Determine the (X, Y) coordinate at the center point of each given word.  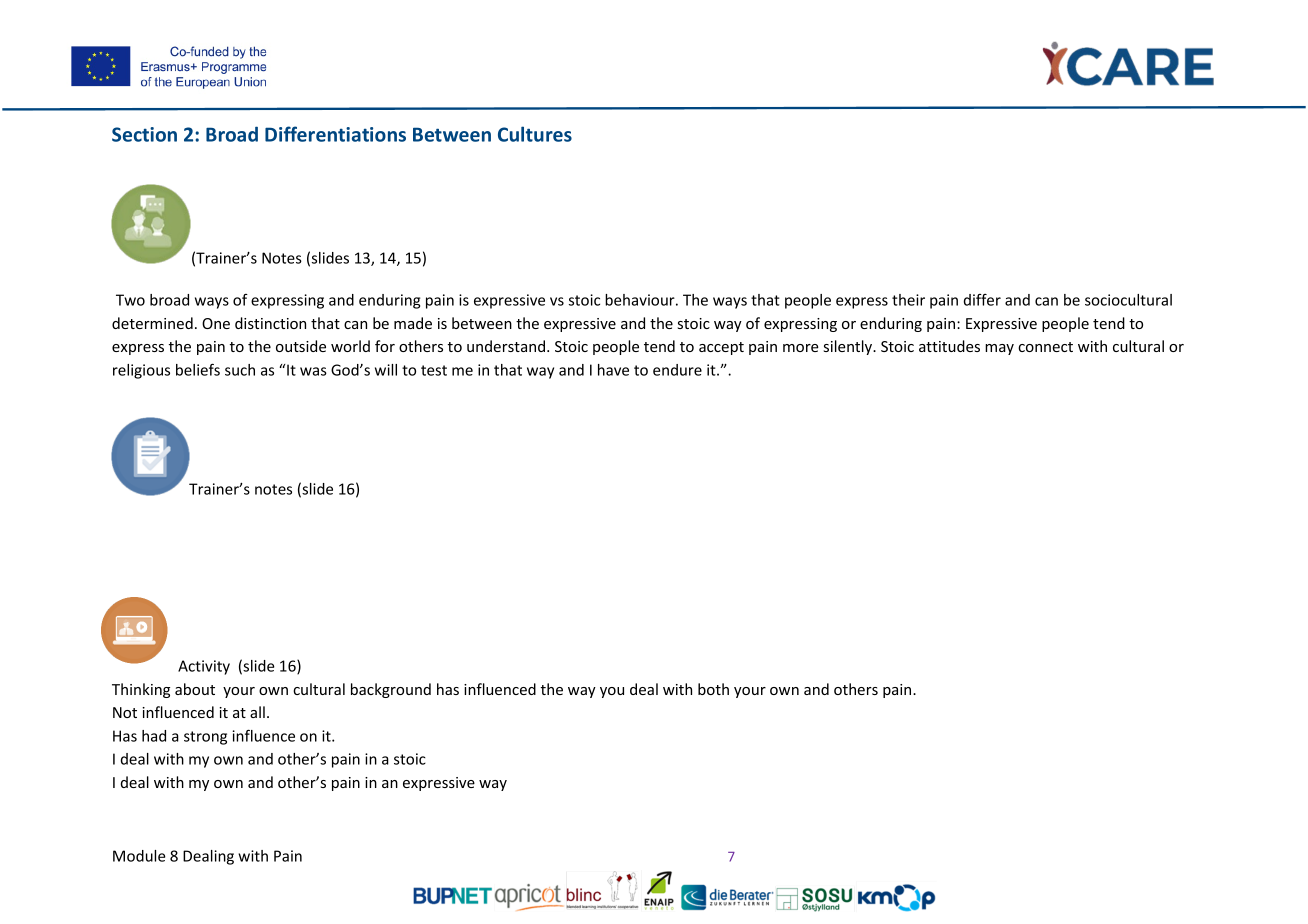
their (908, 300)
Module (139, 856)
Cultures (535, 134)
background (391, 690)
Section (144, 134)
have (613, 370)
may (999, 349)
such (240, 370)
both (713, 689)
